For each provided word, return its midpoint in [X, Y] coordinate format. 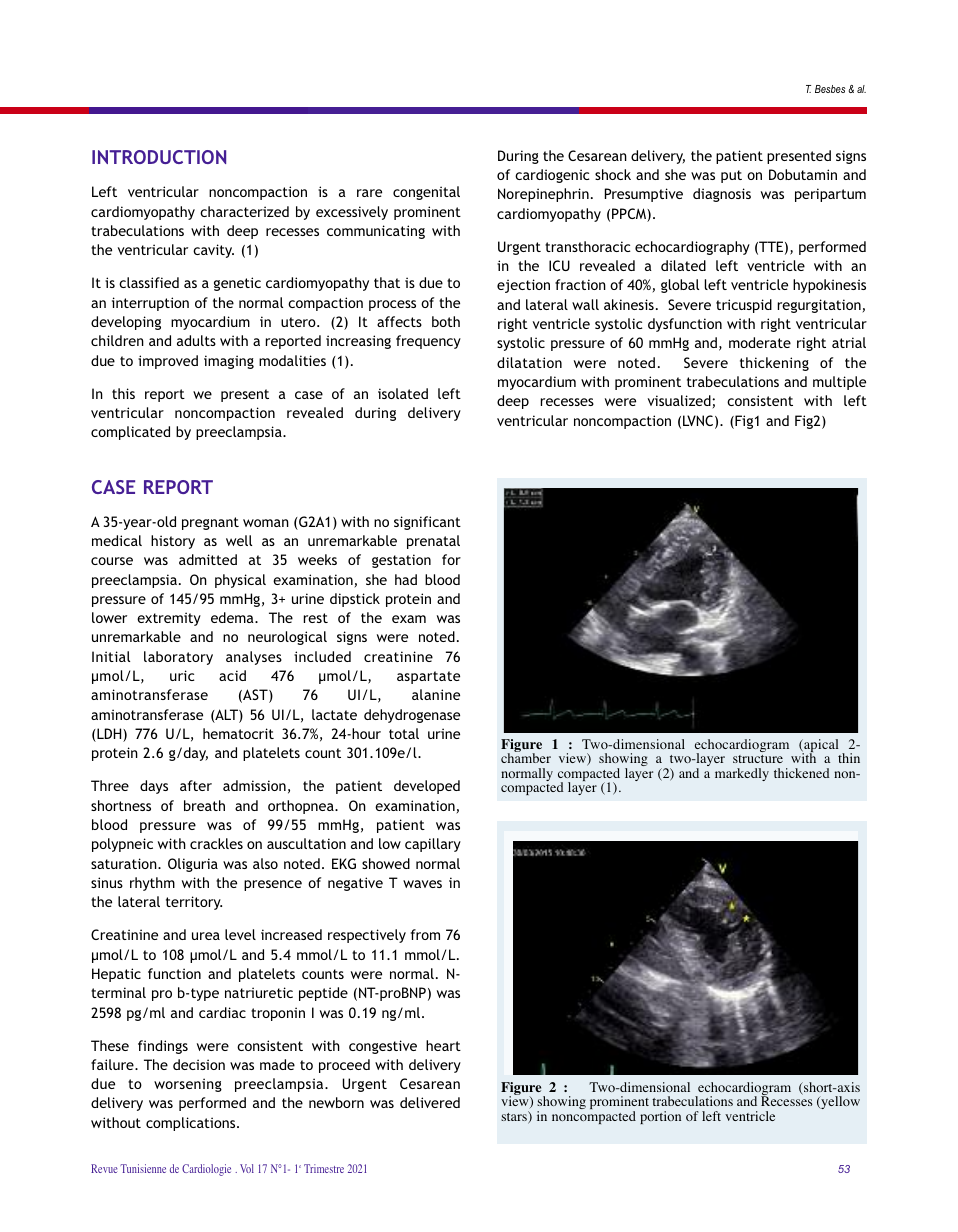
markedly [742, 774]
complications [192, 1124]
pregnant [210, 523]
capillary [433, 845]
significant [427, 523]
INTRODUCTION [159, 157]
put [731, 176]
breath [204, 805]
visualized [680, 402]
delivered [430, 1102]
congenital [426, 193]
